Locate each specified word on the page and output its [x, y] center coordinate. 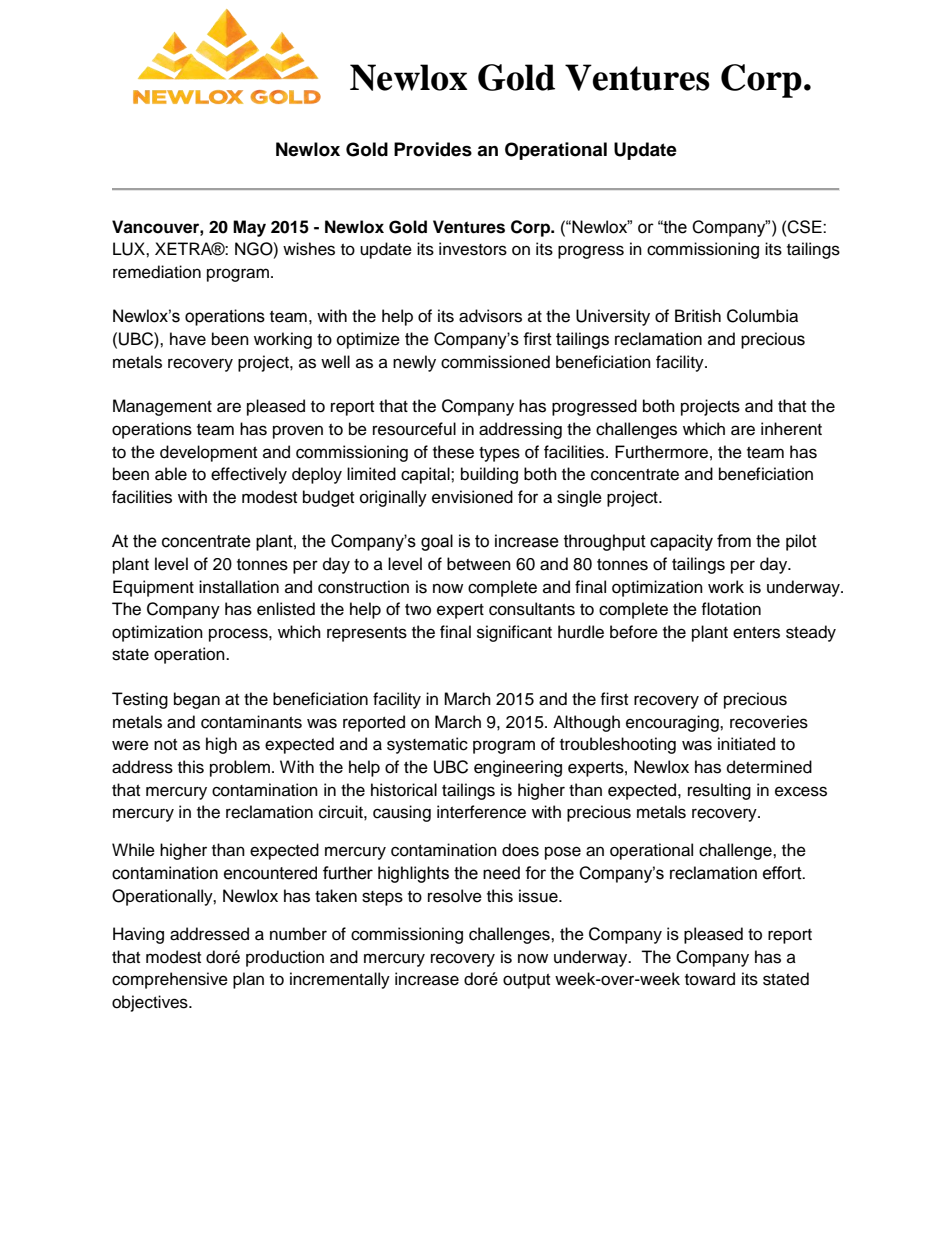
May [249, 228]
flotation [731, 609]
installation [239, 587]
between [479, 564]
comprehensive [170, 980]
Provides [433, 149]
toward [710, 979]
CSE [805, 227]
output [526, 981]
